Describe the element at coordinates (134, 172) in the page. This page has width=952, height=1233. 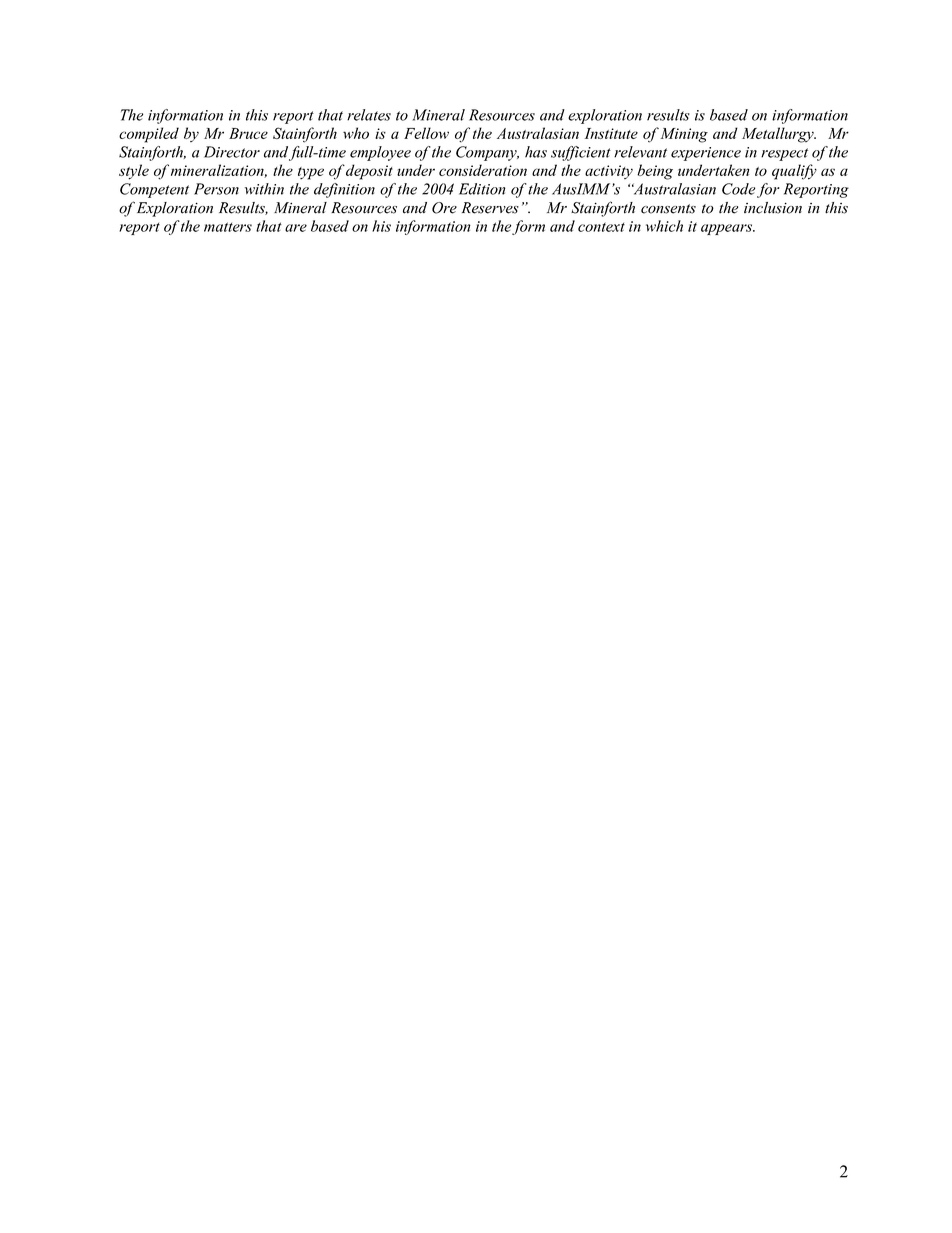
I see `style` at that location.
